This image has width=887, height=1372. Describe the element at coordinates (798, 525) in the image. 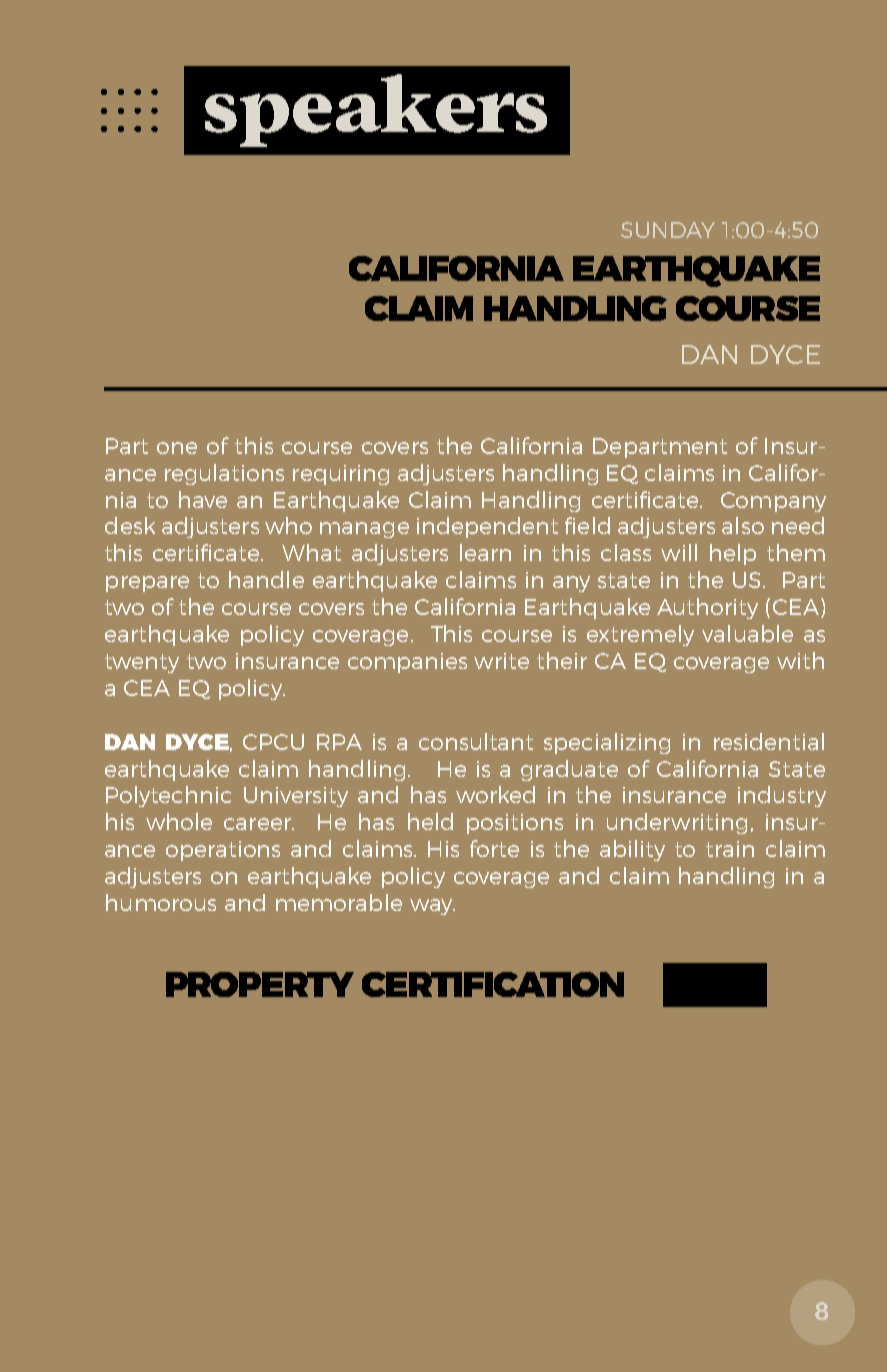

I see `need` at that location.
